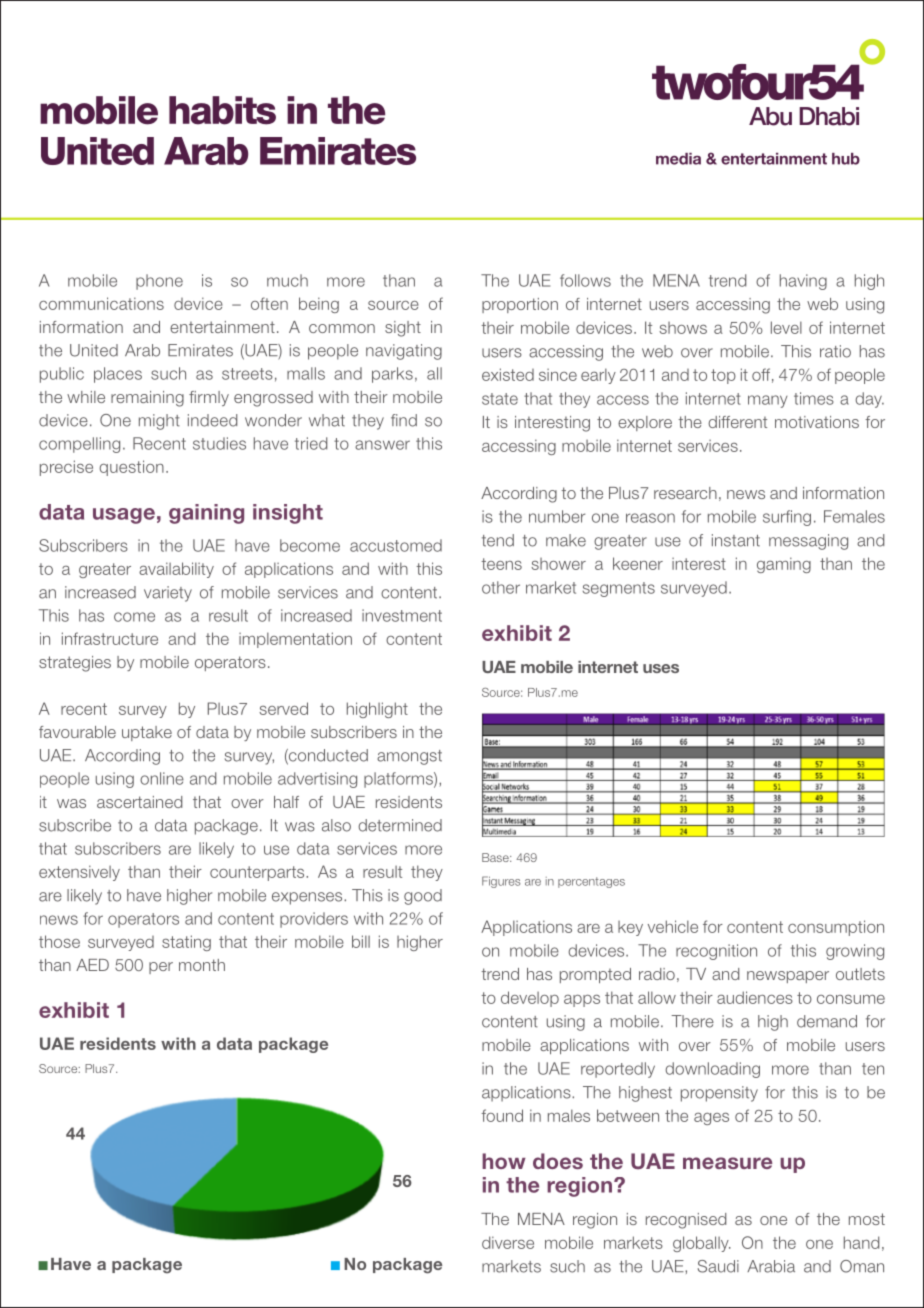 This screenshot has width=924, height=1308. Describe the element at coordinates (202, 965) in the screenshot. I see `month` at that location.
